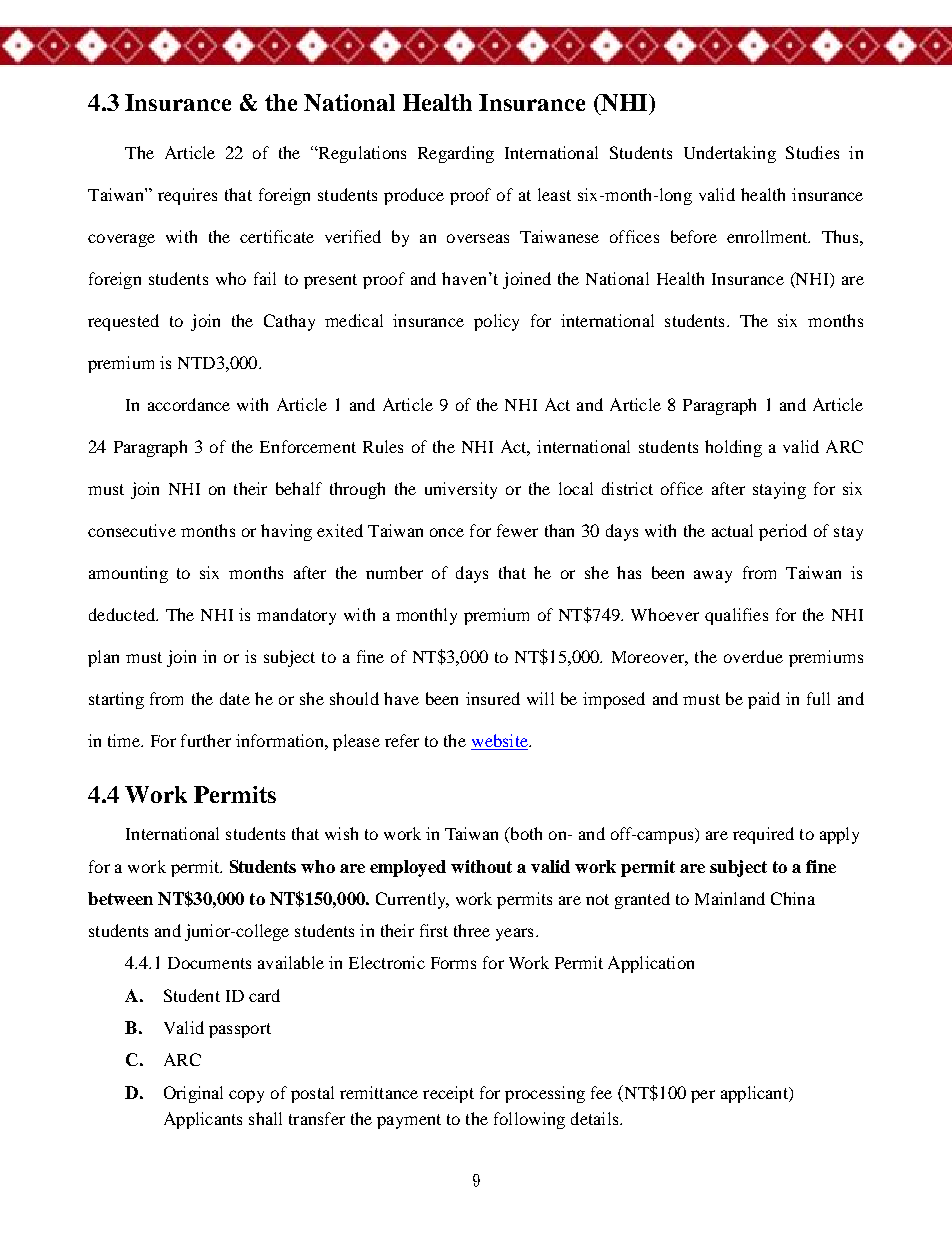 The width and height of the page is (952, 1233). I want to click on website, so click(500, 742).
